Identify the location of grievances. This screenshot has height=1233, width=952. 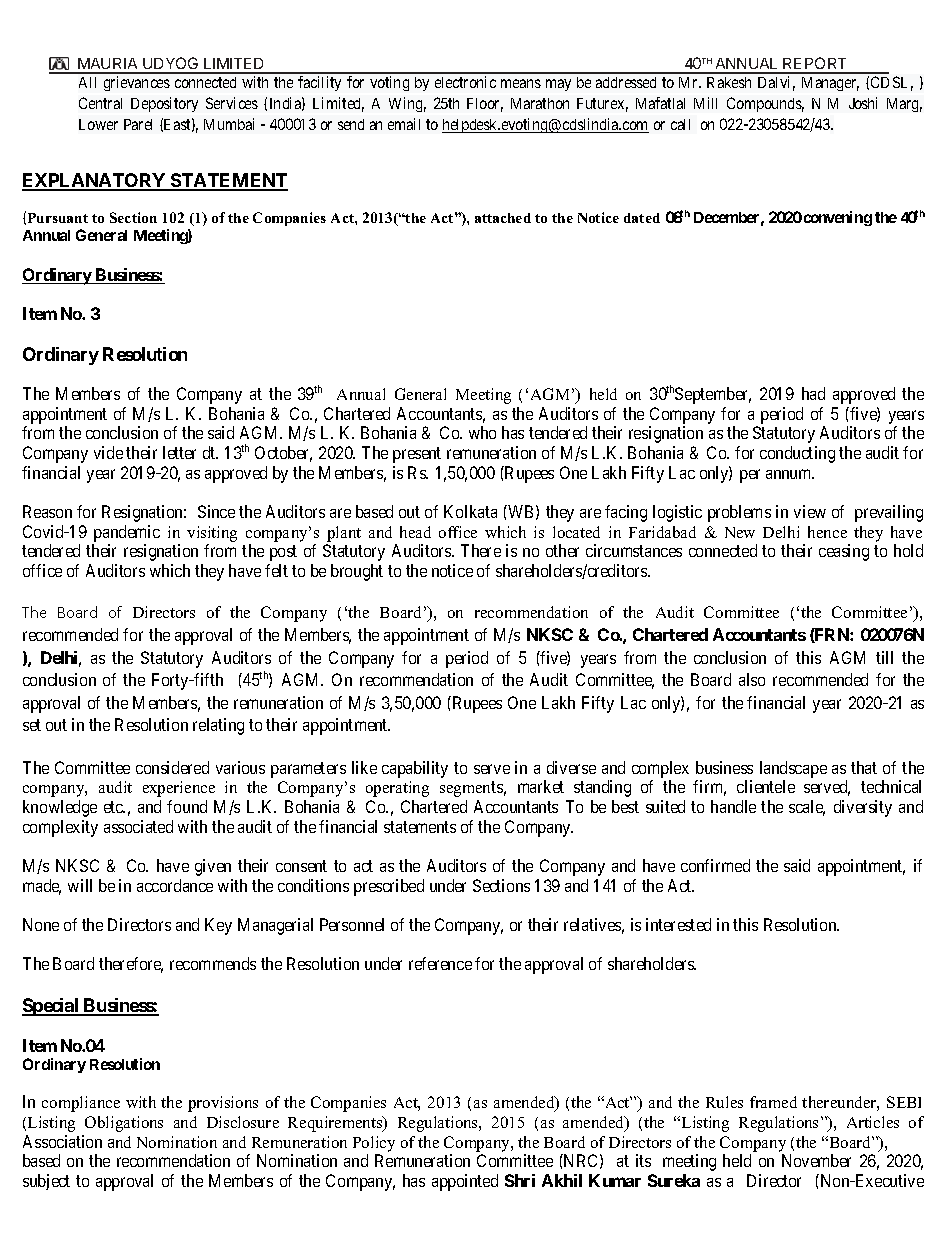
(137, 83).
